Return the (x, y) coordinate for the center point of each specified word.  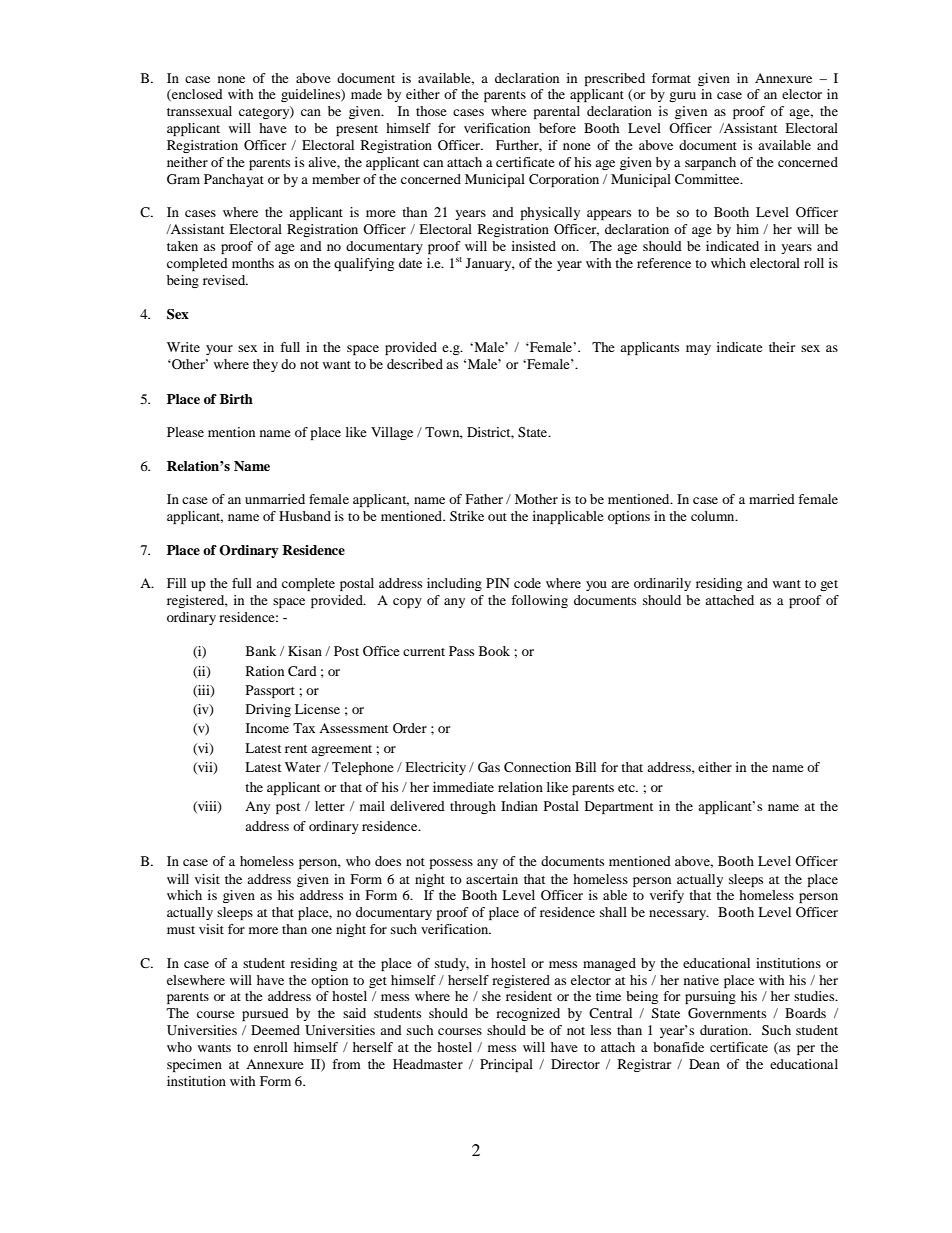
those (431, 111)
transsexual (199, 111)
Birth (236, 399)
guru (682, 97)
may (698, 350)
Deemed (275, 1030)
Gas (489, 767)
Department (619, 807)
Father (484, 499)
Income (267, 728)
